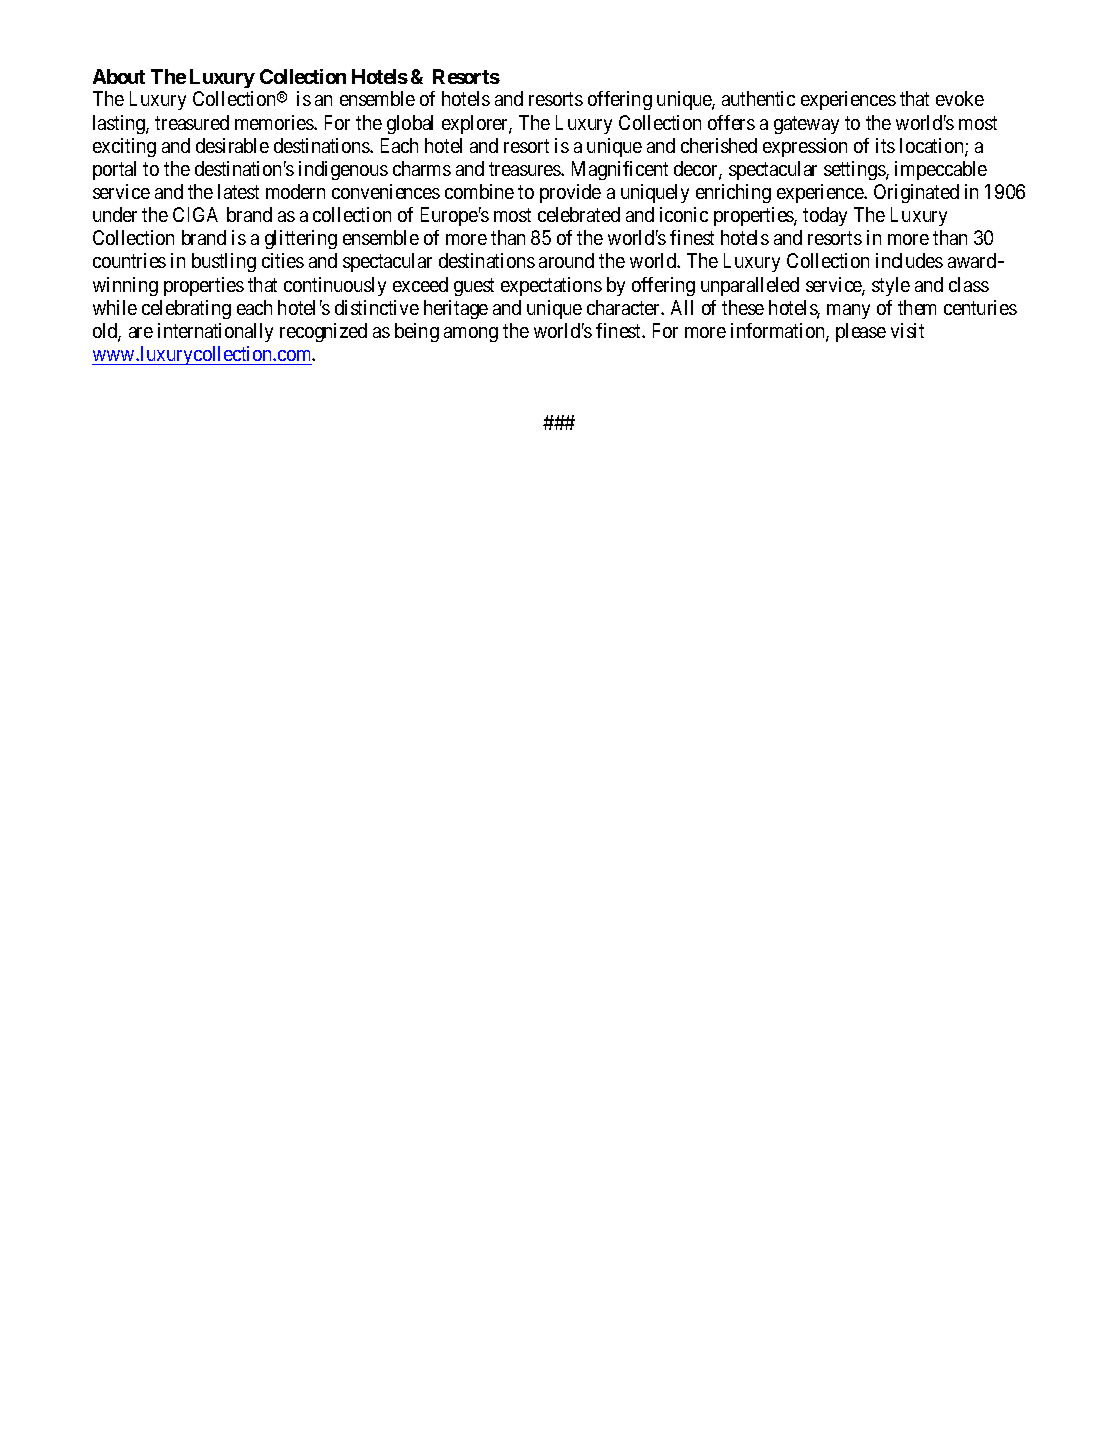 The width and height of the screenshot is (1118, 1447). What do you see at coordinates (758, 98) in the screenshot?
I see `authentic` at bounding box center [758, 98].
